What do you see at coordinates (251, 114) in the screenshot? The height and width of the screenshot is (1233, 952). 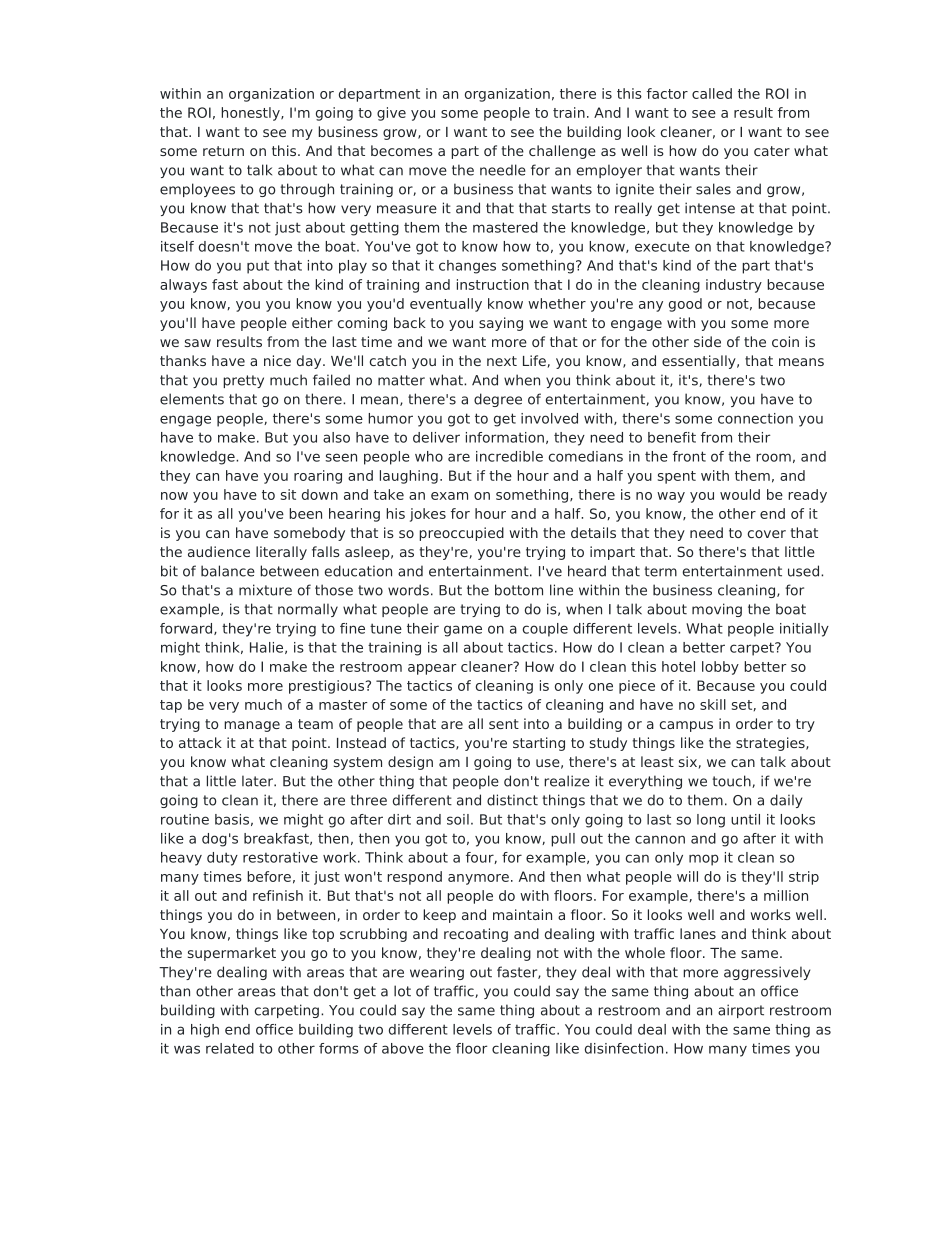 I see `honestly` at bounding box center [251, 114].
